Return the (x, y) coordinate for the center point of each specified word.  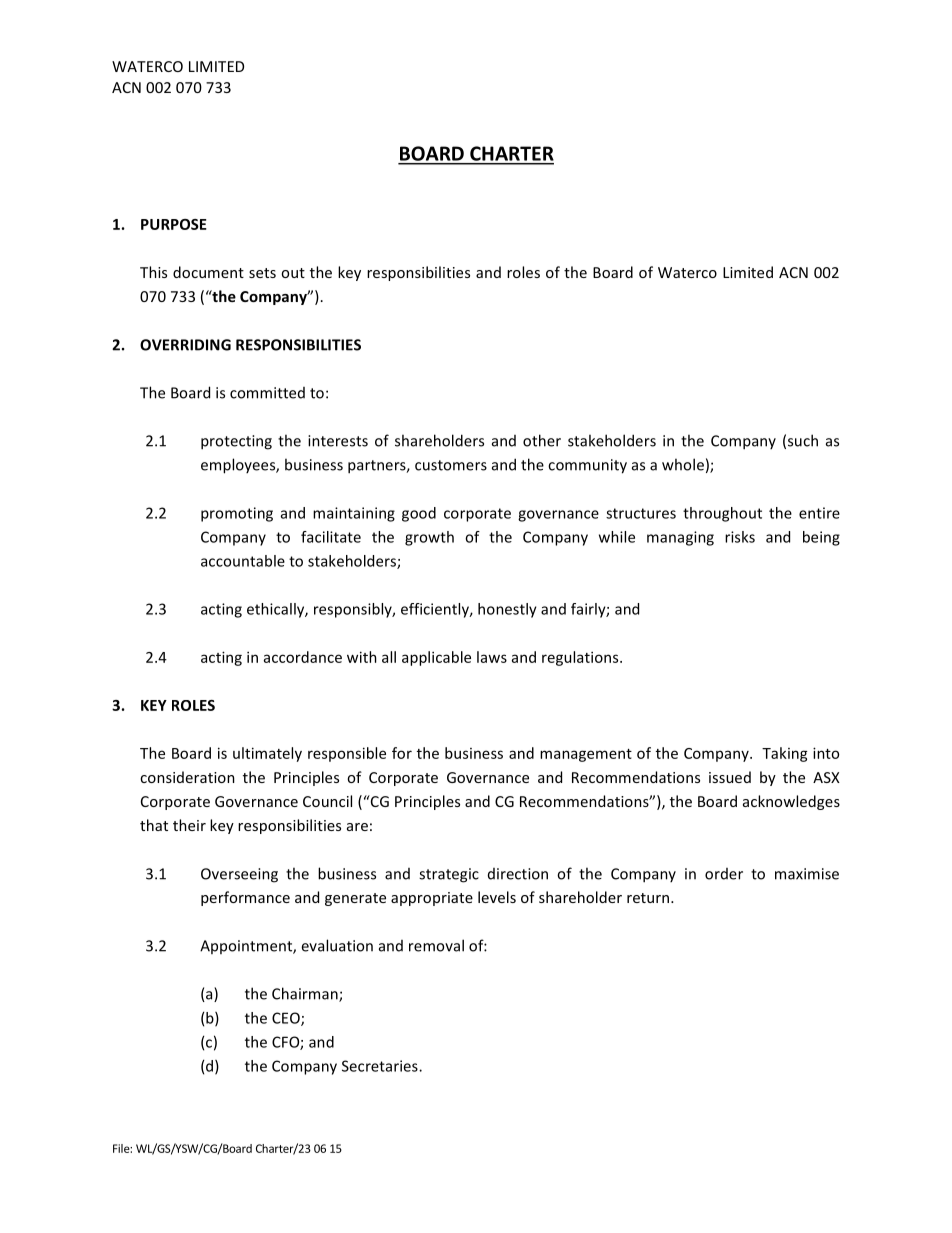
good (419, 514)
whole (683, 464)
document (208, 272)
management (586, 755)
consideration (187, 777)
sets (262, 273)
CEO (287, 1019)
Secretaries (381, 1066)
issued (730, 777)
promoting (237, 514)
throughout (722, 514)
